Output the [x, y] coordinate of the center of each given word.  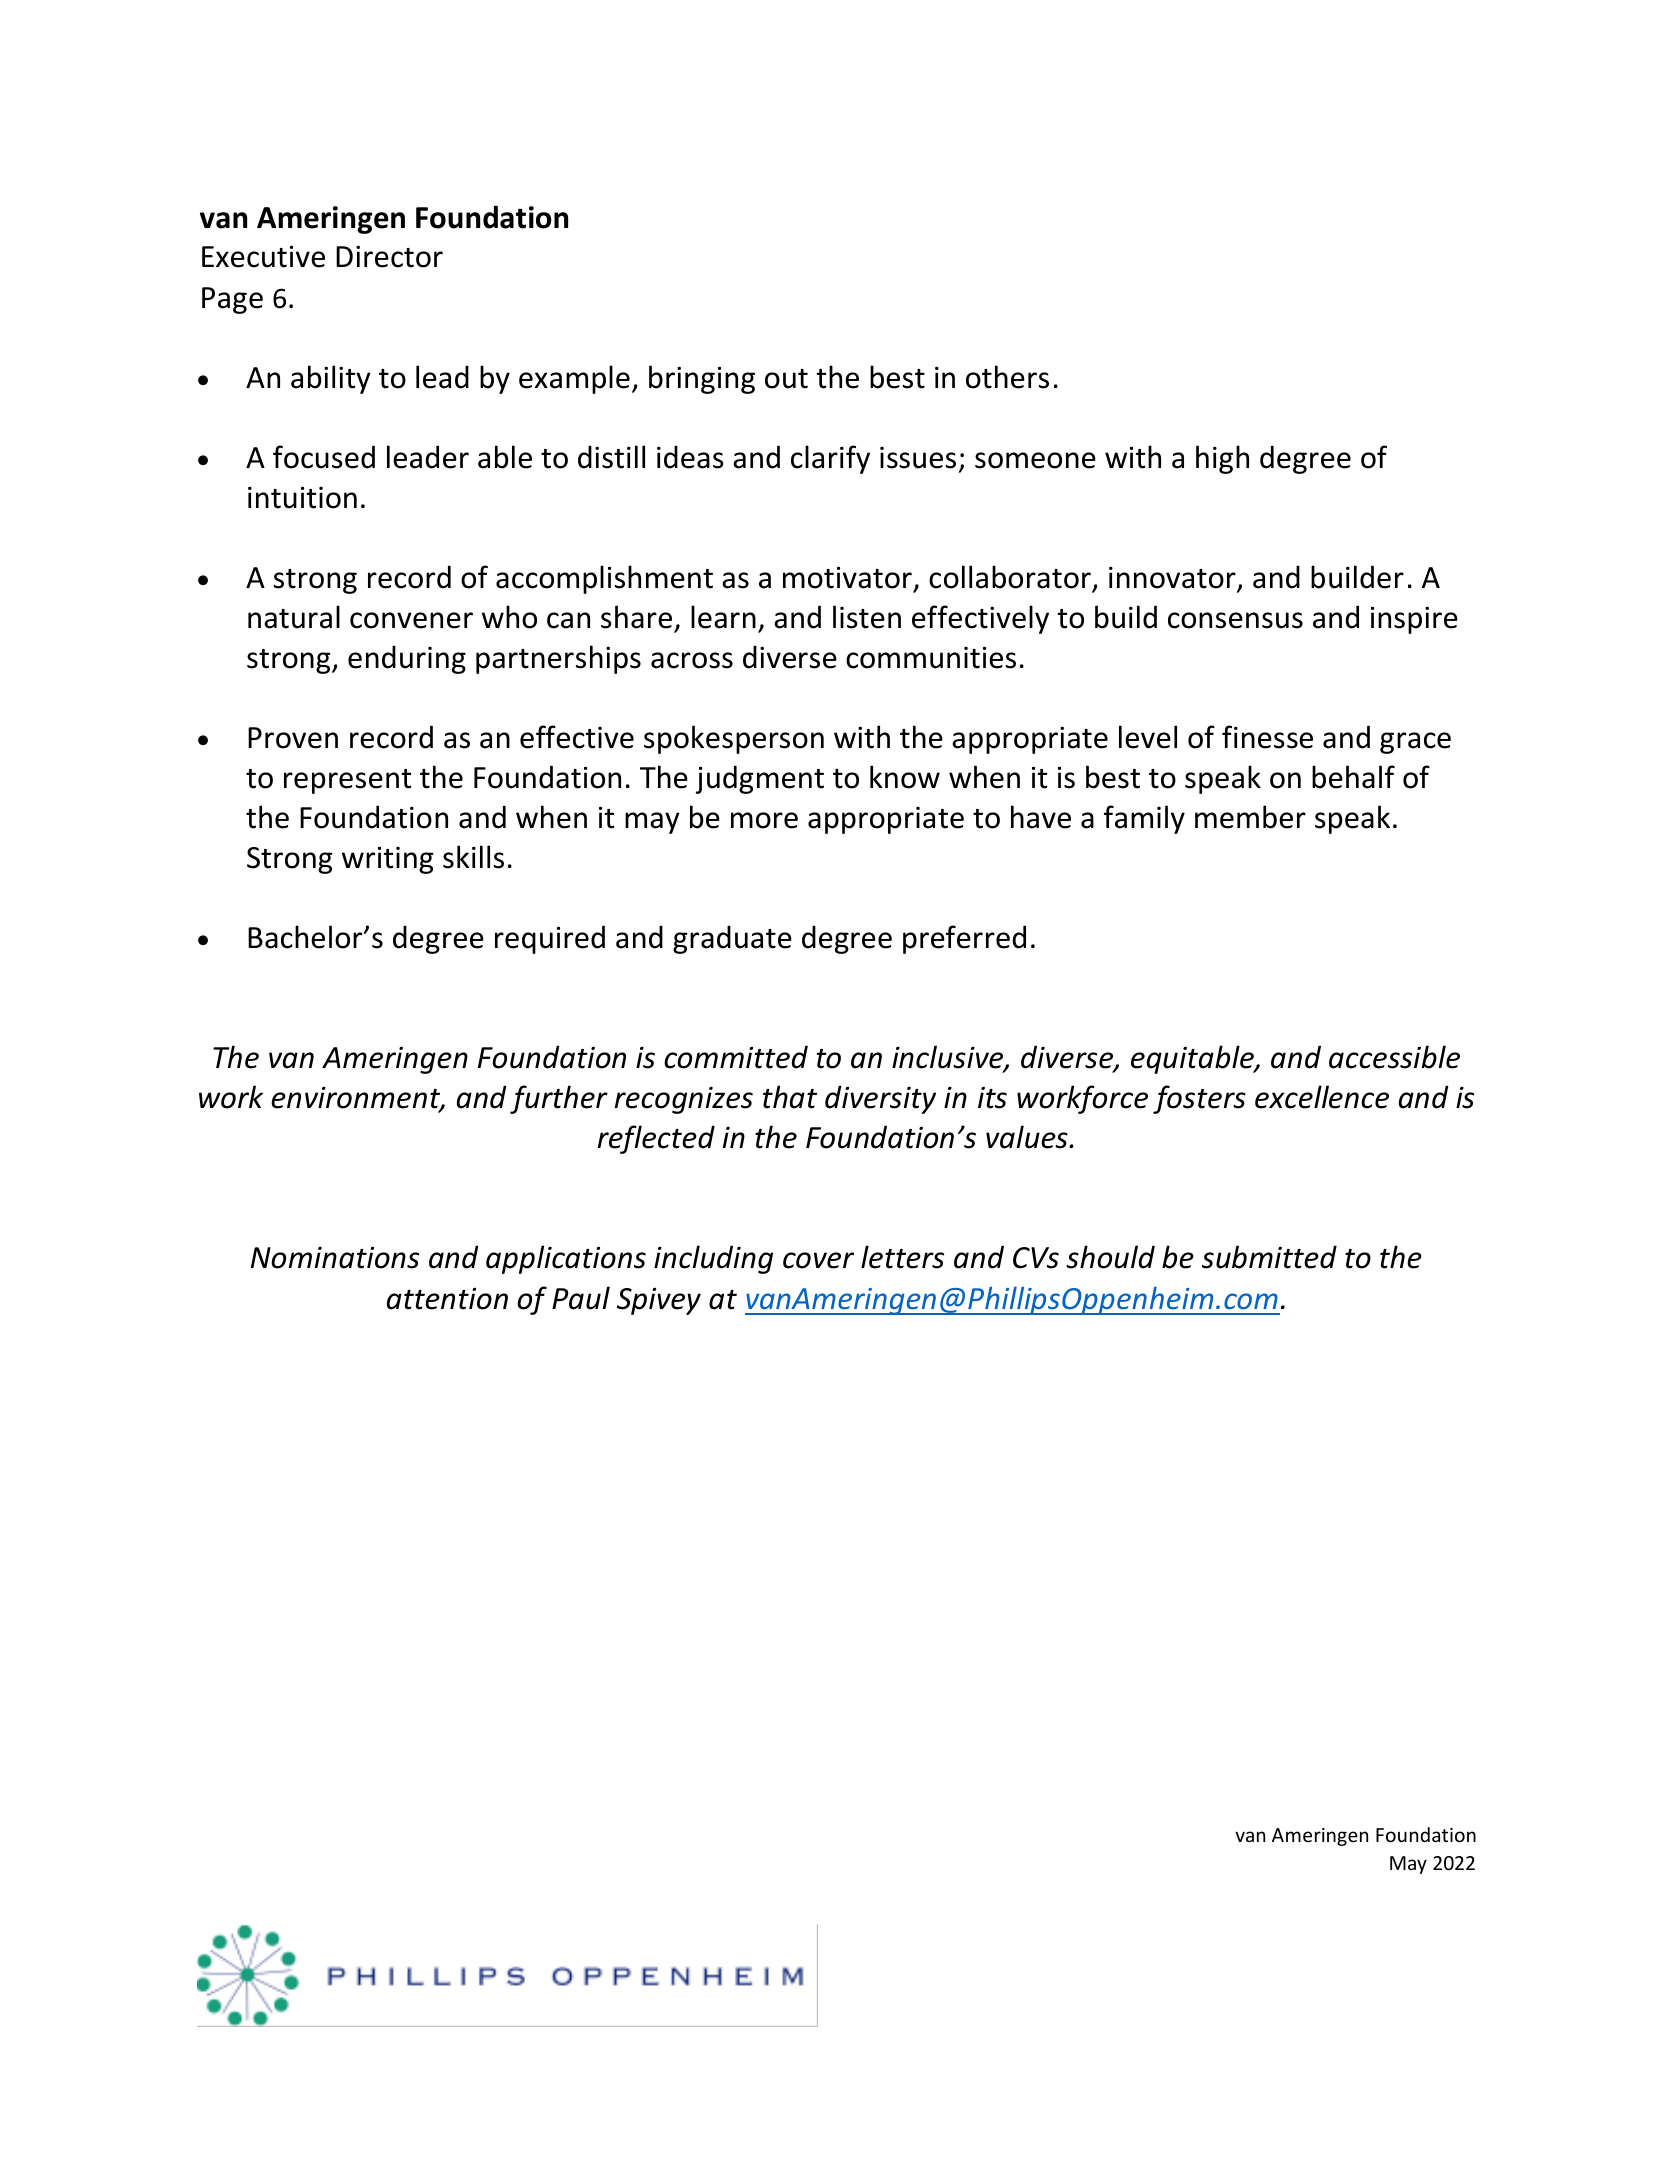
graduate [732, 939]
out [786, 379]
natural [294, 617]
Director [389, 256]
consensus [1235, 620]
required [550, 939]
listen [867, 617]
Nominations [335, 1257]
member [1250, 817]
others [1007, 377]
